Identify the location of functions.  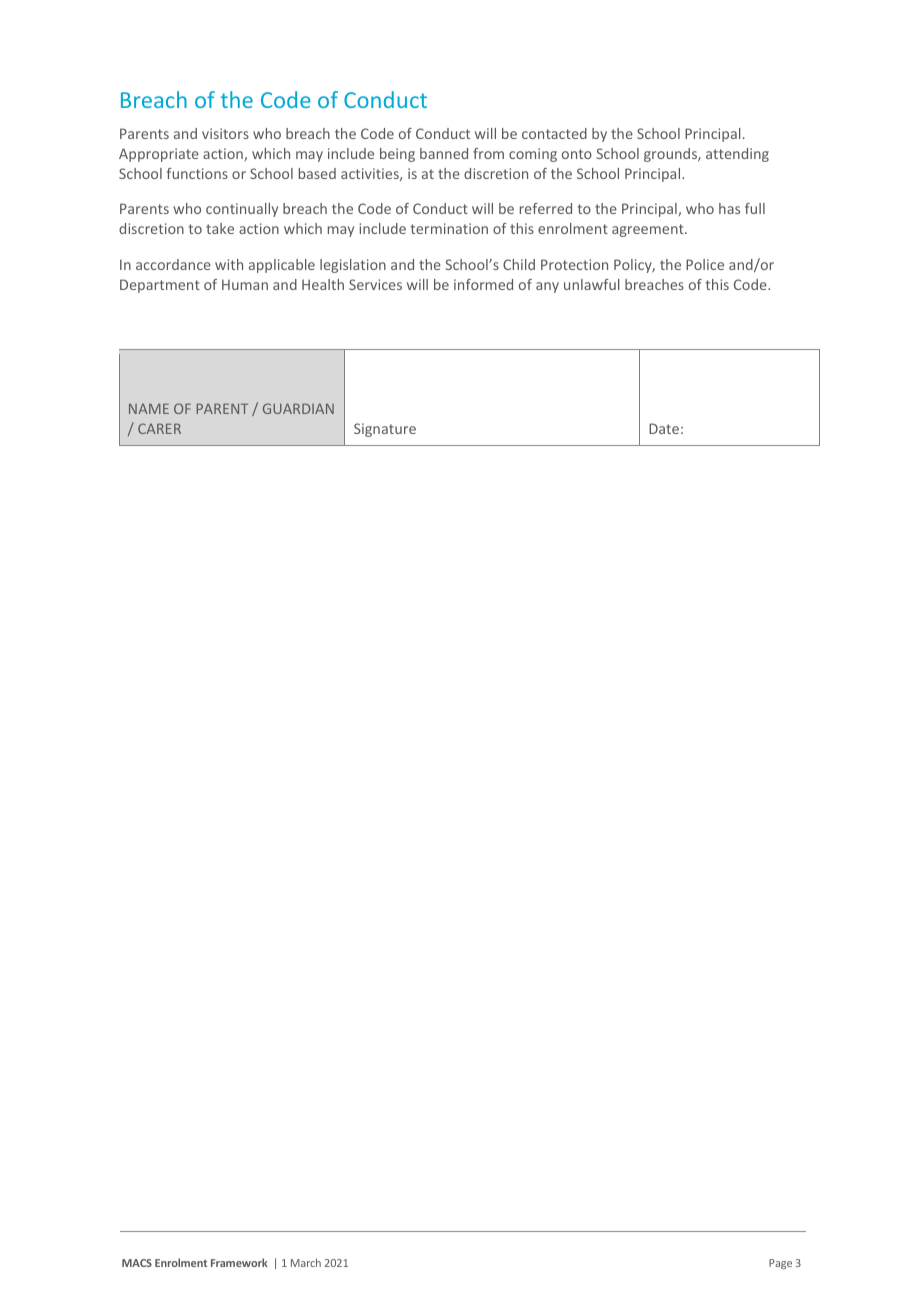
(197, 173).
